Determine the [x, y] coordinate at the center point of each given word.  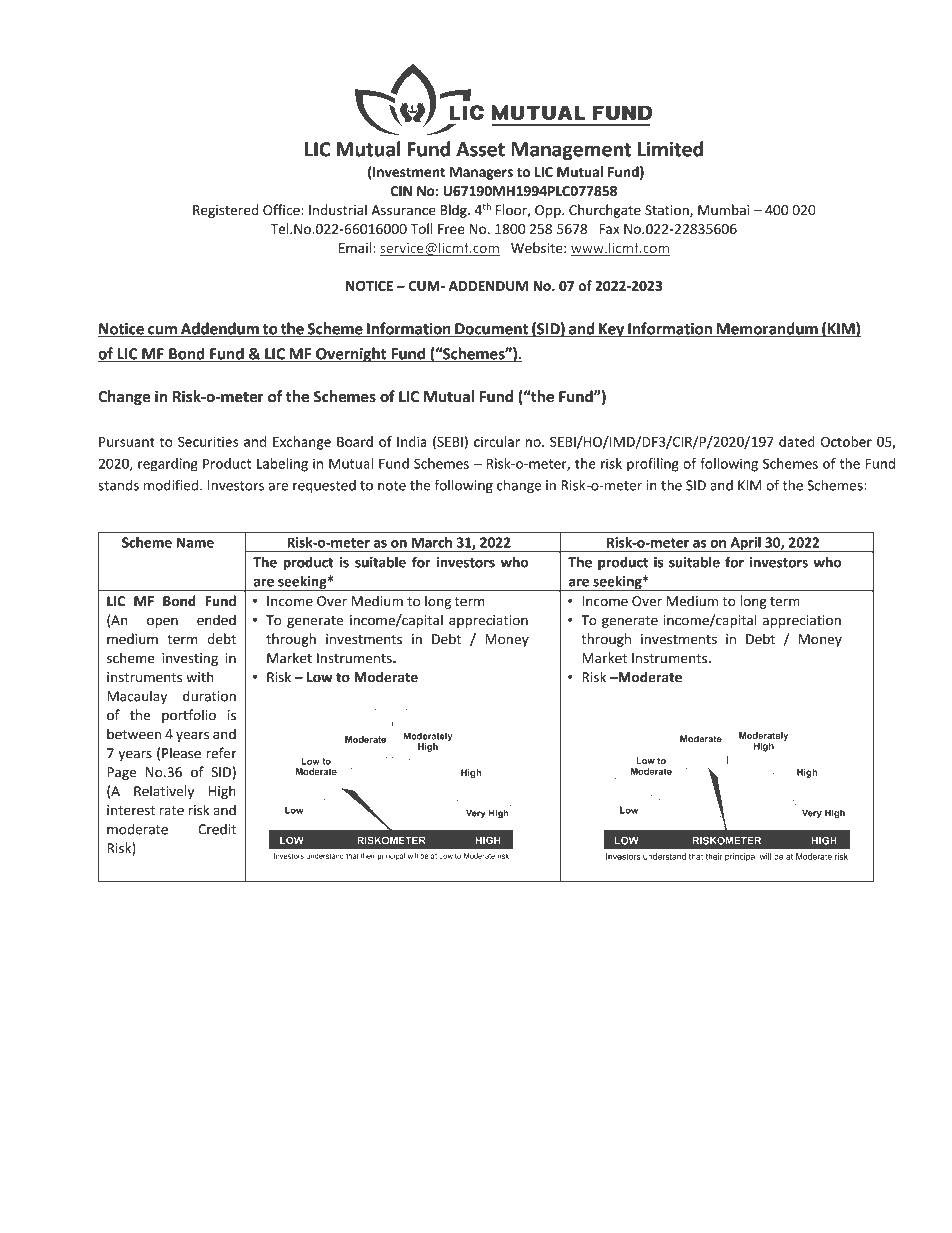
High [222, 792]
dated [797, 441]
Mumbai [723, 210]
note [392, 486]
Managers [481, 173]
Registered [225, 211]
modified [171, 485]
